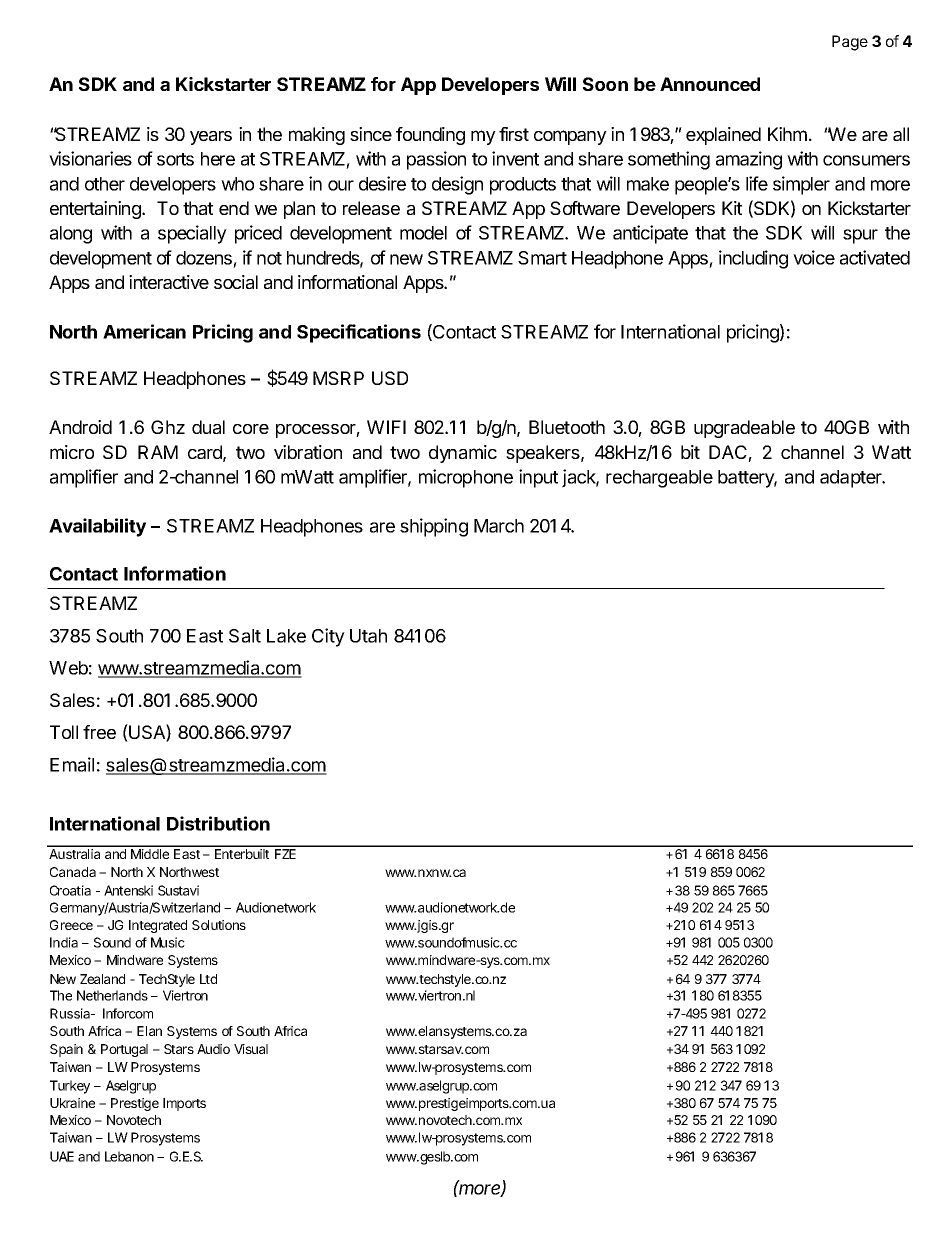  Describe the element at coordinates (245, 636) in the image. I see `Salt` at that location.
